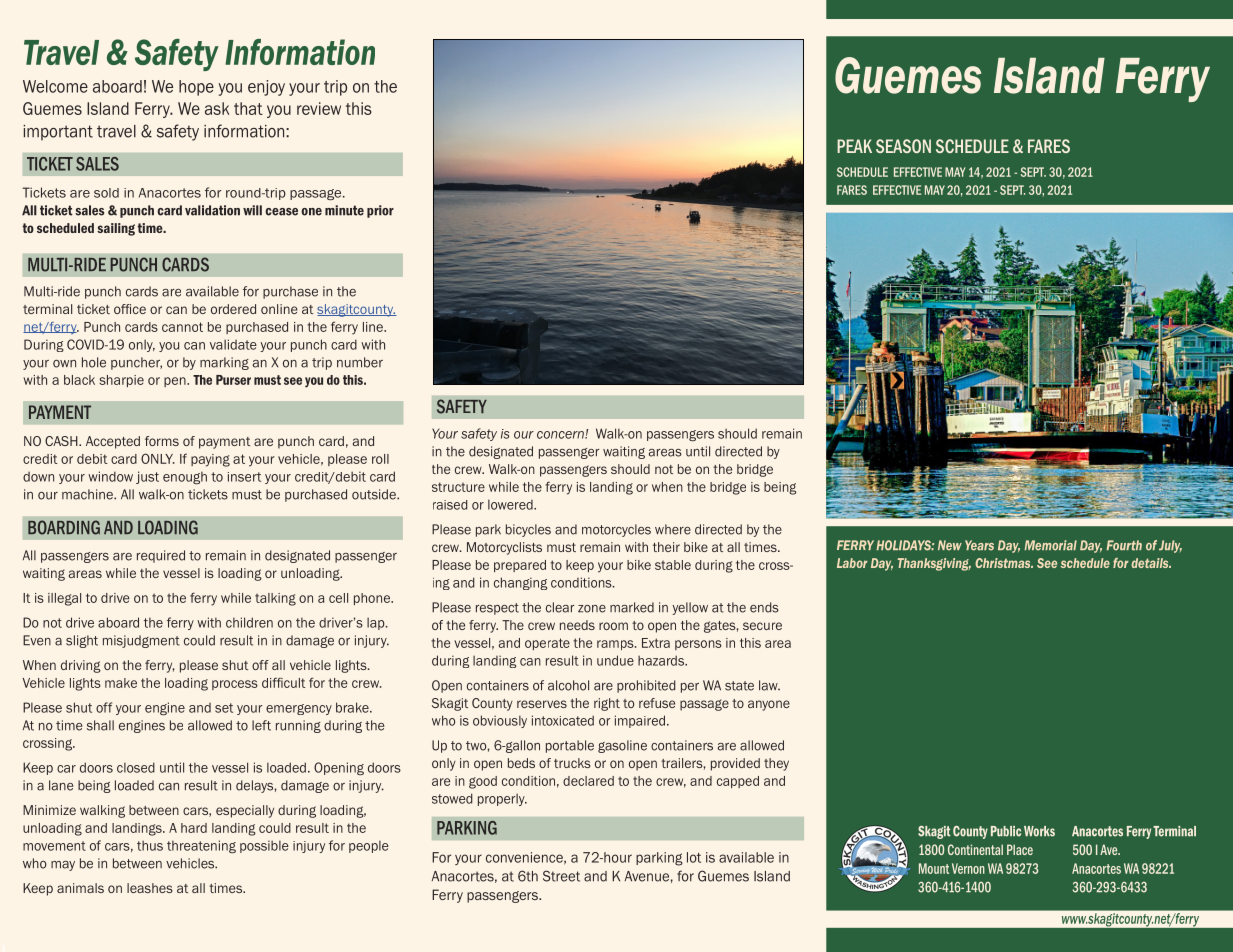 The height and width of the screenshot is (952, 1233). What do you see at coordinates (201, 846) in the screenshot?
I see `threatening` at bounding box center [201, 846].
